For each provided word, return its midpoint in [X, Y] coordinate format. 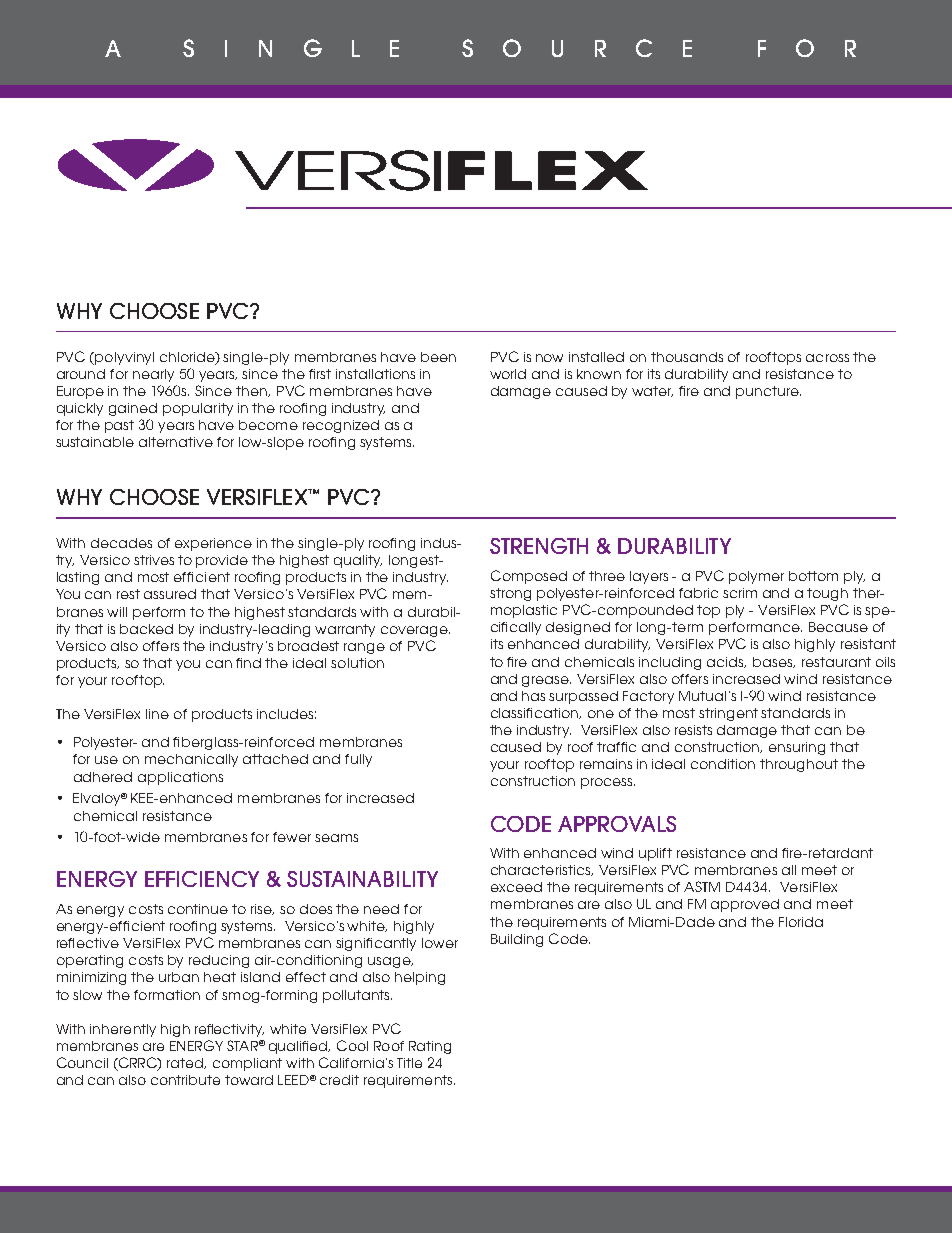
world [508, 374]
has [533, 696]
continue [198, 909]
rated [186, 1063]
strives [154, 560]
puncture [768, 392]
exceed [516, 887]
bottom [813, 576]
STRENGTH [539, 546]
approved [745, 905]
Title [409, 1063]
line [157, 714]
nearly [153, 375]
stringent [728, 714]
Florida [801, 922]
